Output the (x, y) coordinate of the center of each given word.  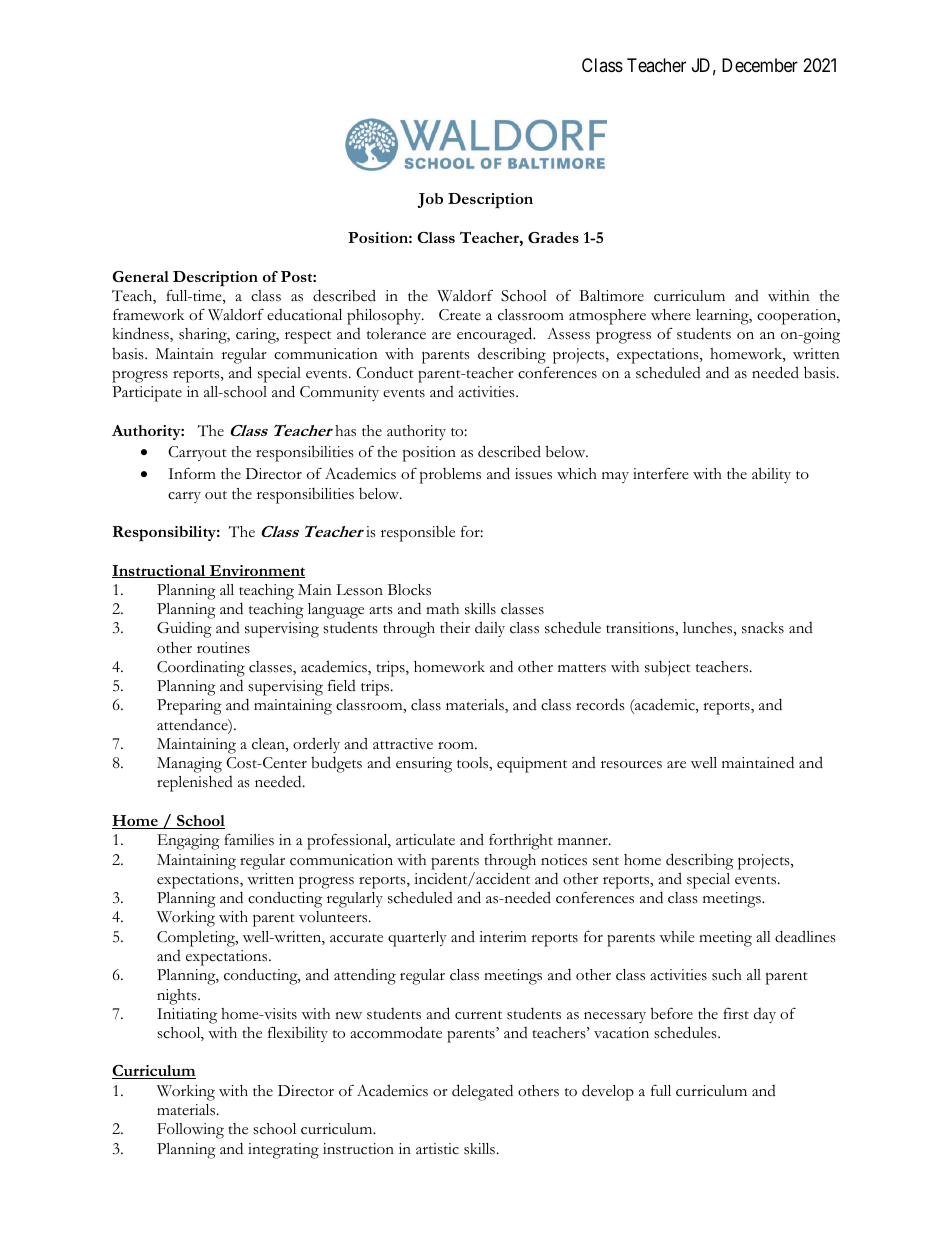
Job (430, 200)
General (141, 276)
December (760, 65)
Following (190, 1131)
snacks (763, 628)
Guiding (184, 630)
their (455, 628)
